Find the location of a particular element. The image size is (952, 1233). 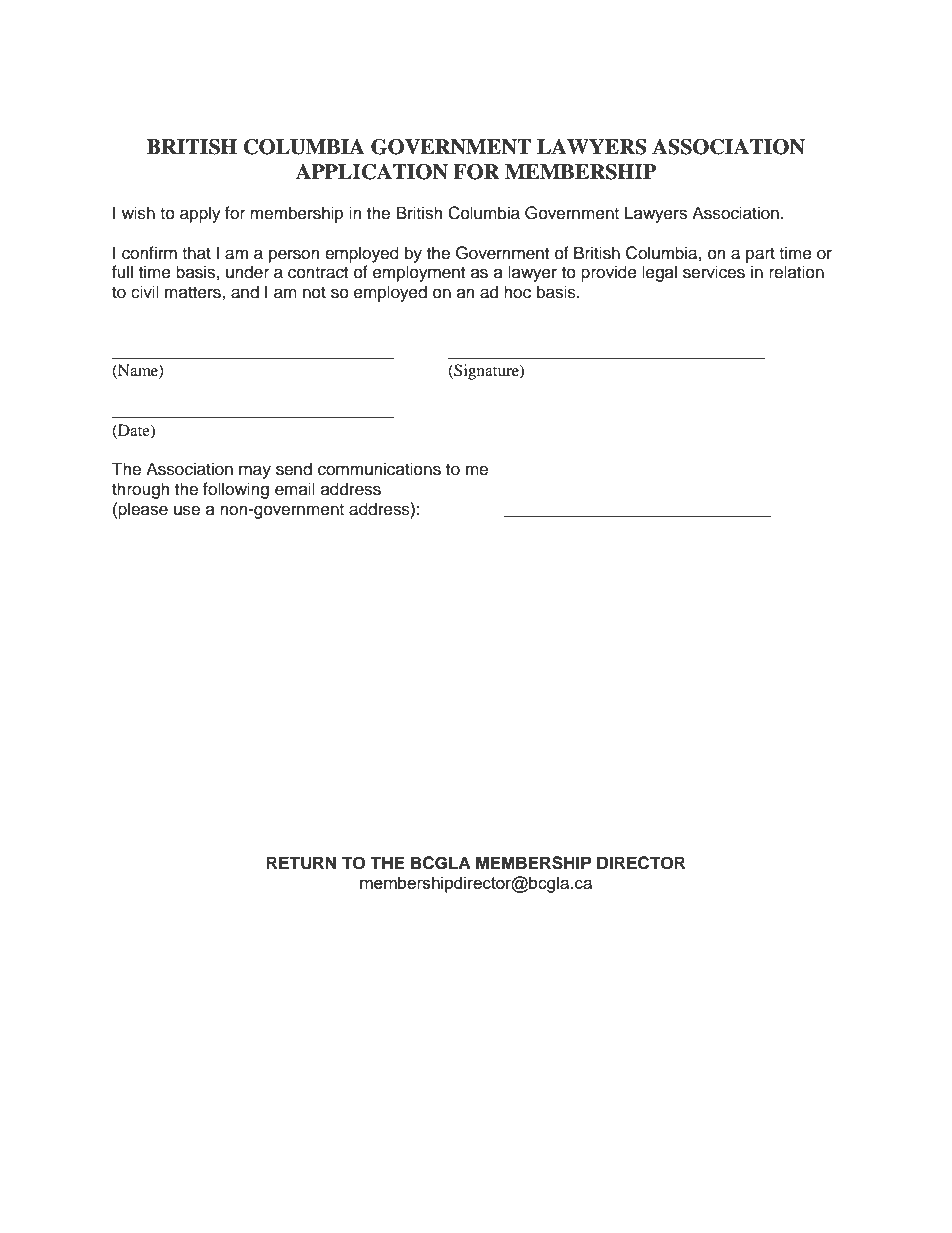

following is located at coordinates (236, 490).
